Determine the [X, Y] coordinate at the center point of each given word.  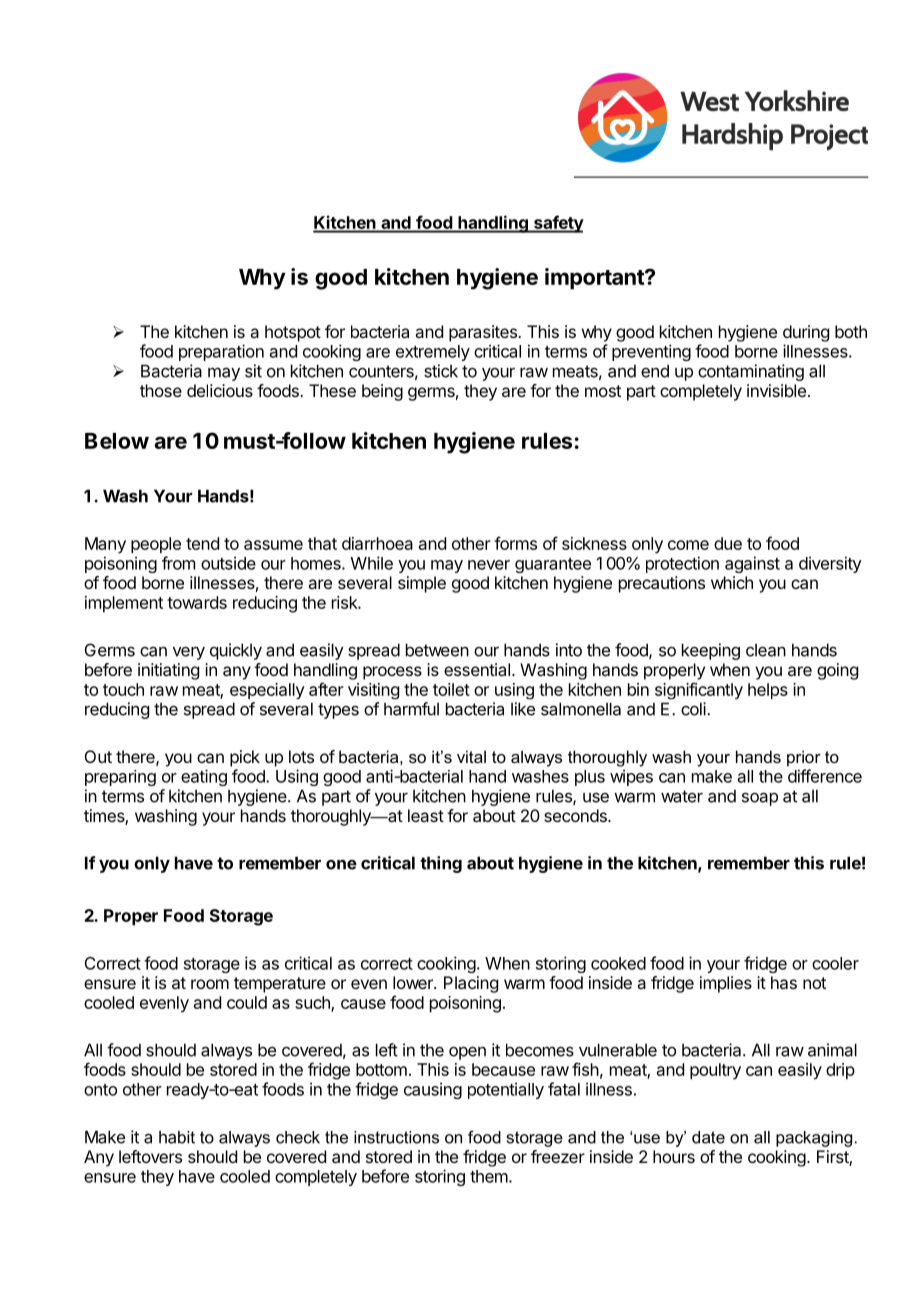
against [752, 564]
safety [558, 224]
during [806, 333]
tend [202, 543]
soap [760, 799]
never [489, 565]
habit [177, 1137]
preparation [221, 352]
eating [204, 777]
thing [441, 864]
